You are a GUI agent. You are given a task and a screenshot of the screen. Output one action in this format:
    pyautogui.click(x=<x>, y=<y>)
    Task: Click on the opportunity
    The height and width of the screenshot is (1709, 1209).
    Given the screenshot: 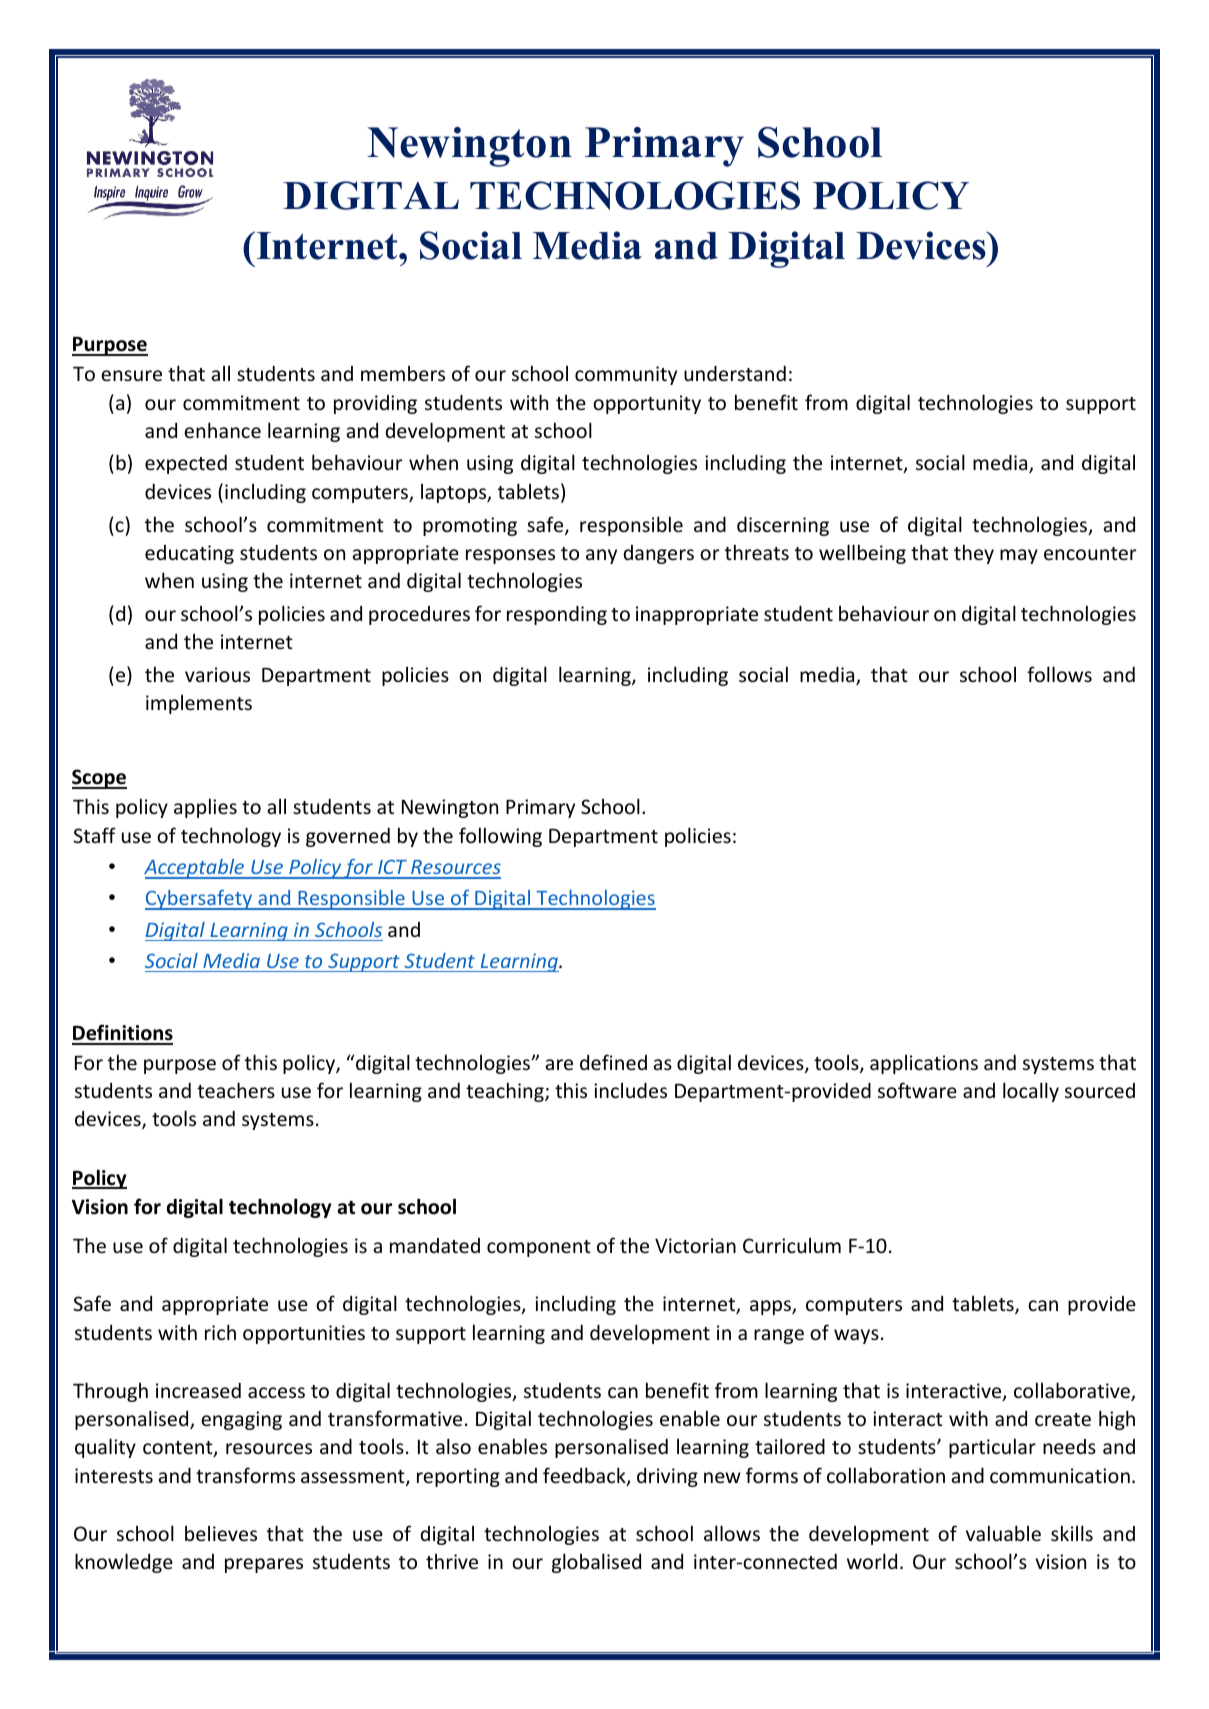 What is the action you would take?
    pyautogui.click(x=647, y=404)
